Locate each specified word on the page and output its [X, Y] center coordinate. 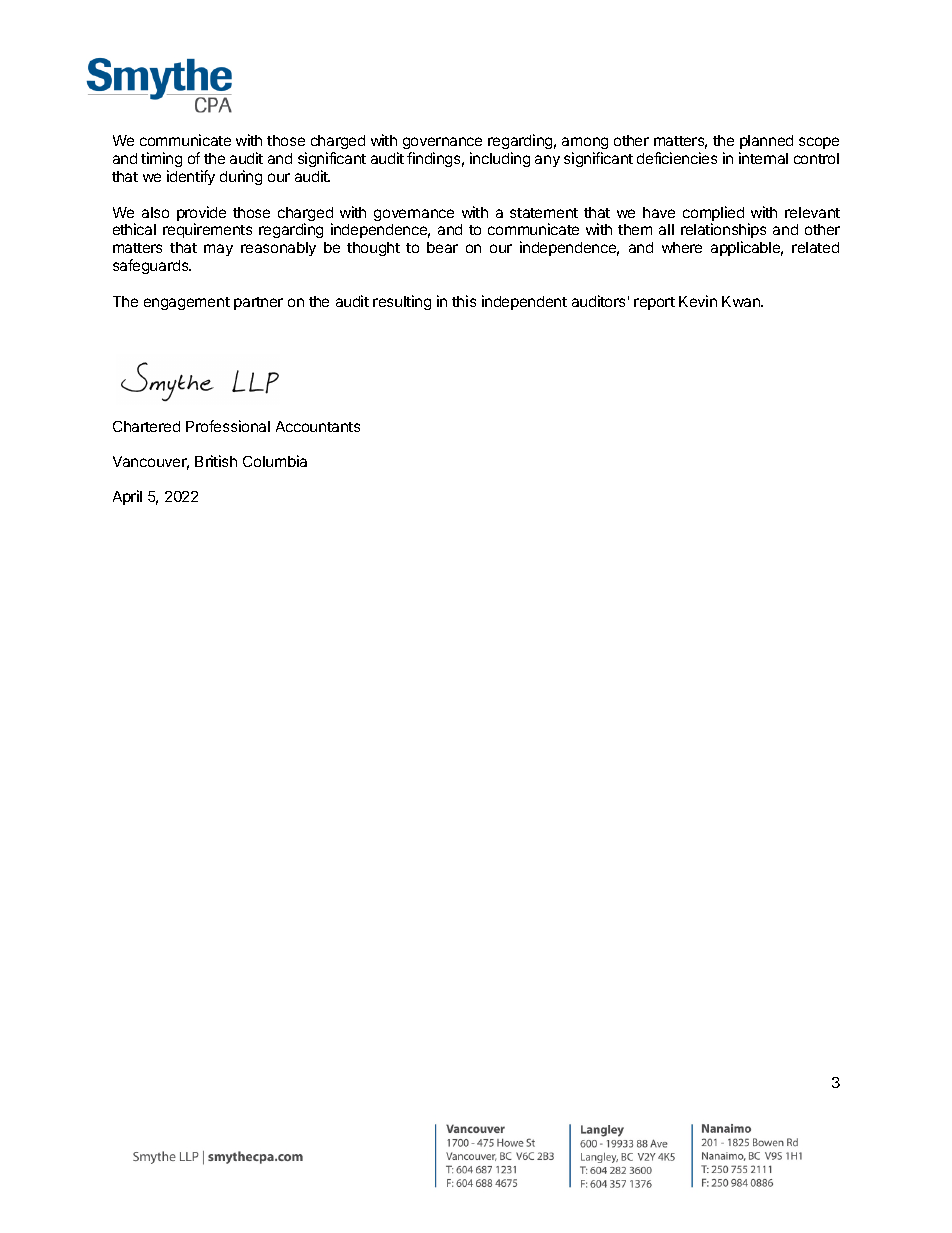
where [682, 247]
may [218, 250]
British [216, 461]
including [500, 159]
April [127, 497]
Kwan [742, 301]
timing [161, 159]
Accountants [318, 426]
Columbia [275, 461]
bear [442, 247]
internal [763, 158]
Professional [228, 426]
